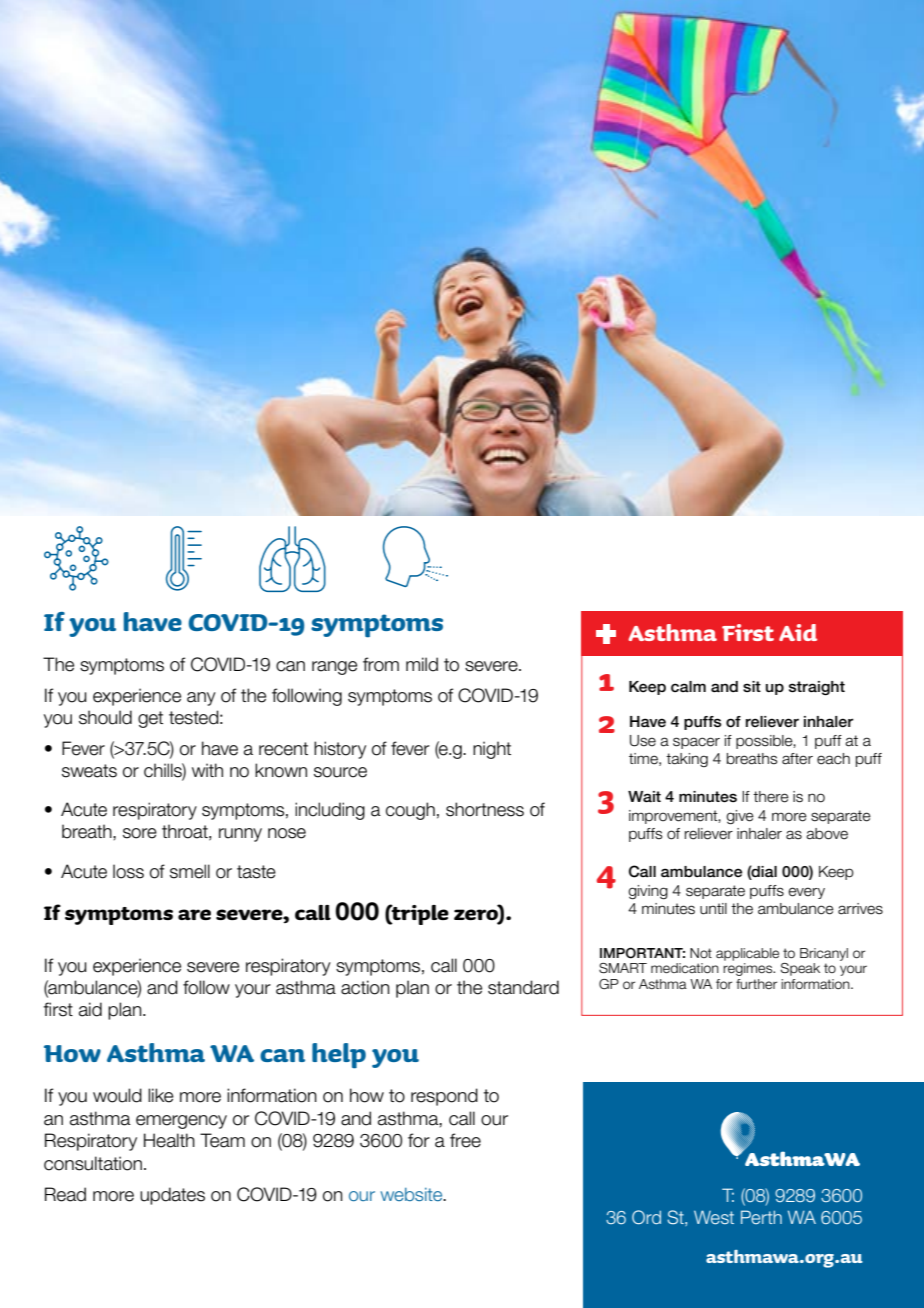 This screenshot has height=1308, width=924. Describe the element at coordinates (523, 987) in the screenshot. I see `standard` at that location.
